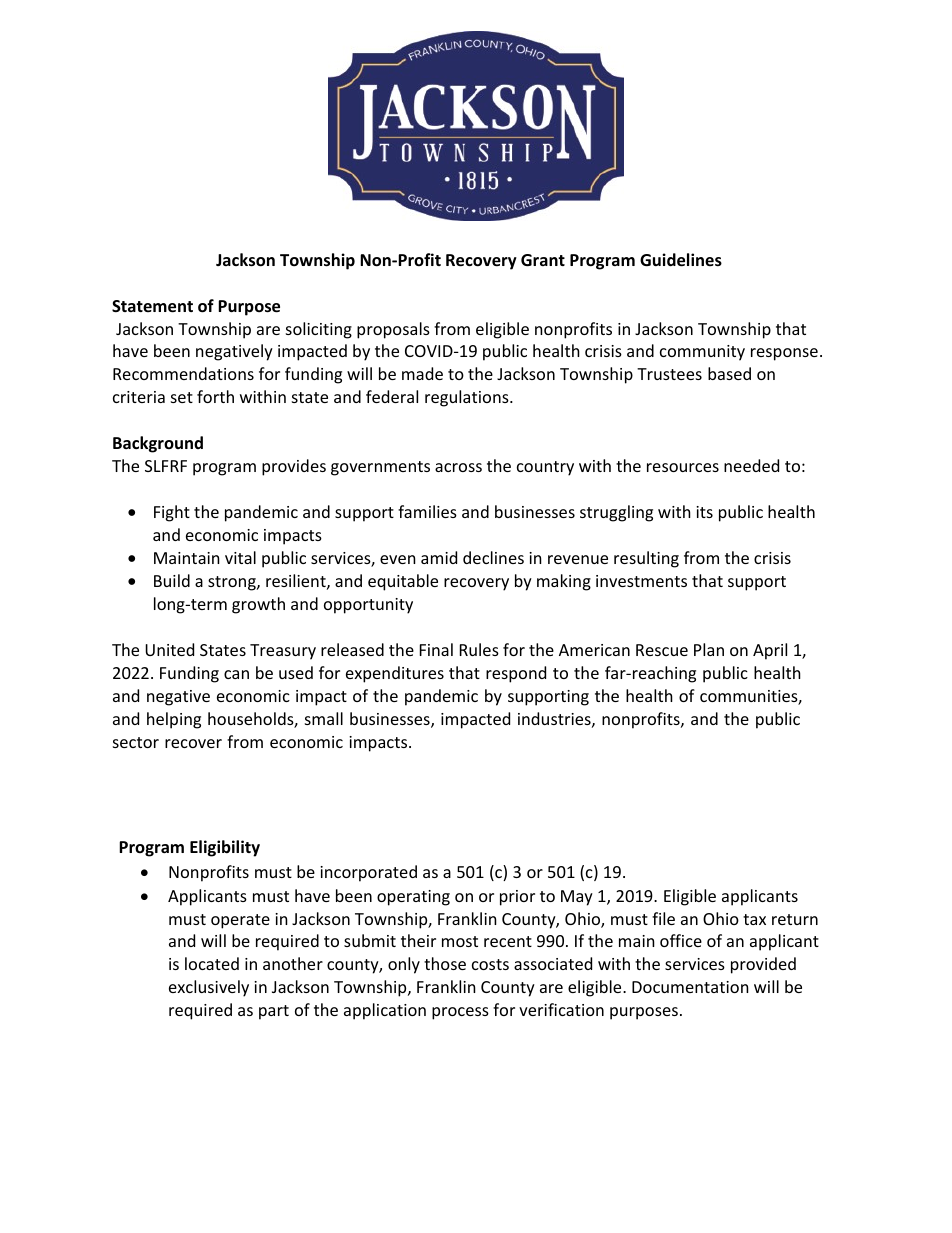  Describe the element at coordinates (209, 988) in the screenshot. I see `exclusively` at that location.
